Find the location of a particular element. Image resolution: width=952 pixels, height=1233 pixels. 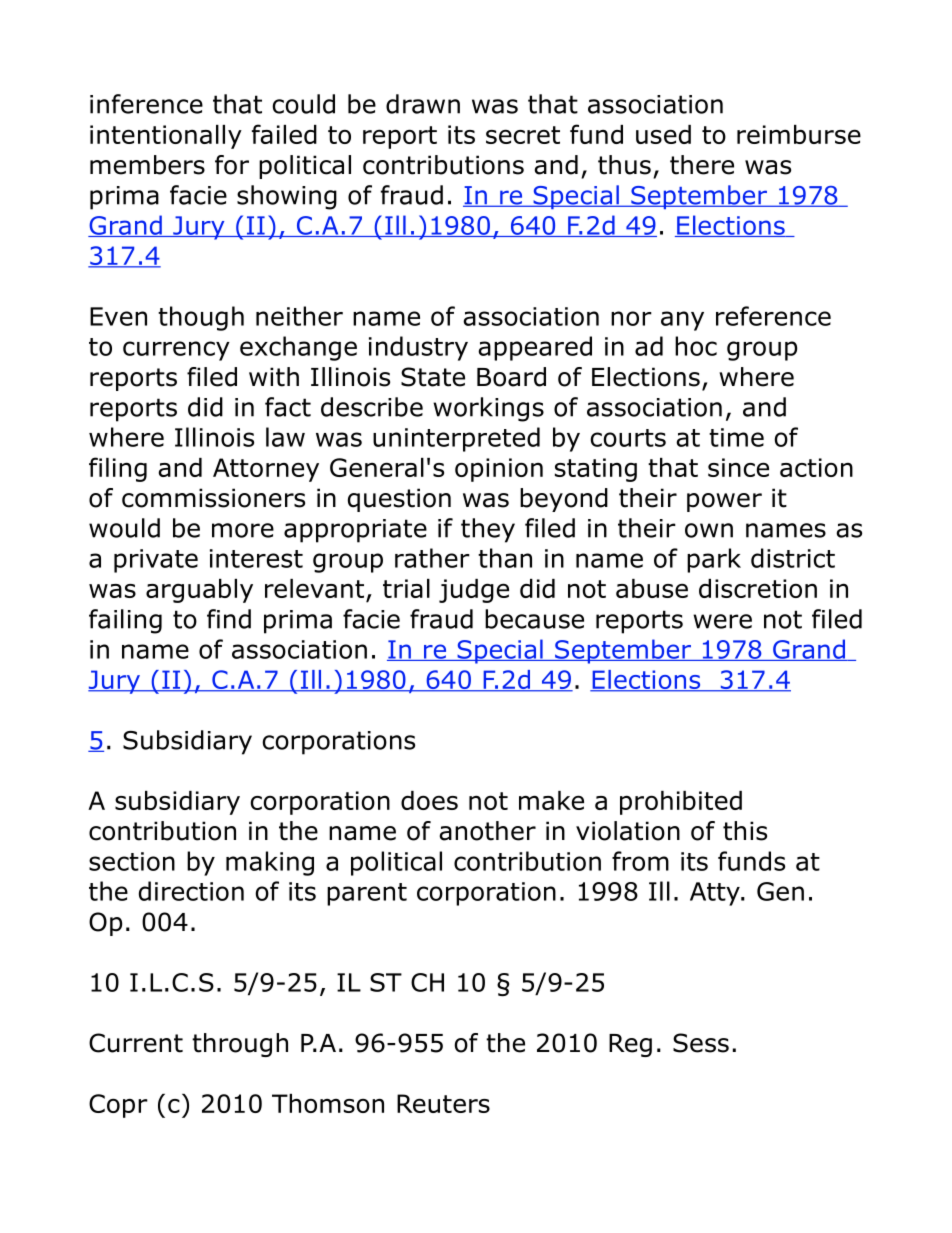

intentionally is located at coordinates (166, 137).
